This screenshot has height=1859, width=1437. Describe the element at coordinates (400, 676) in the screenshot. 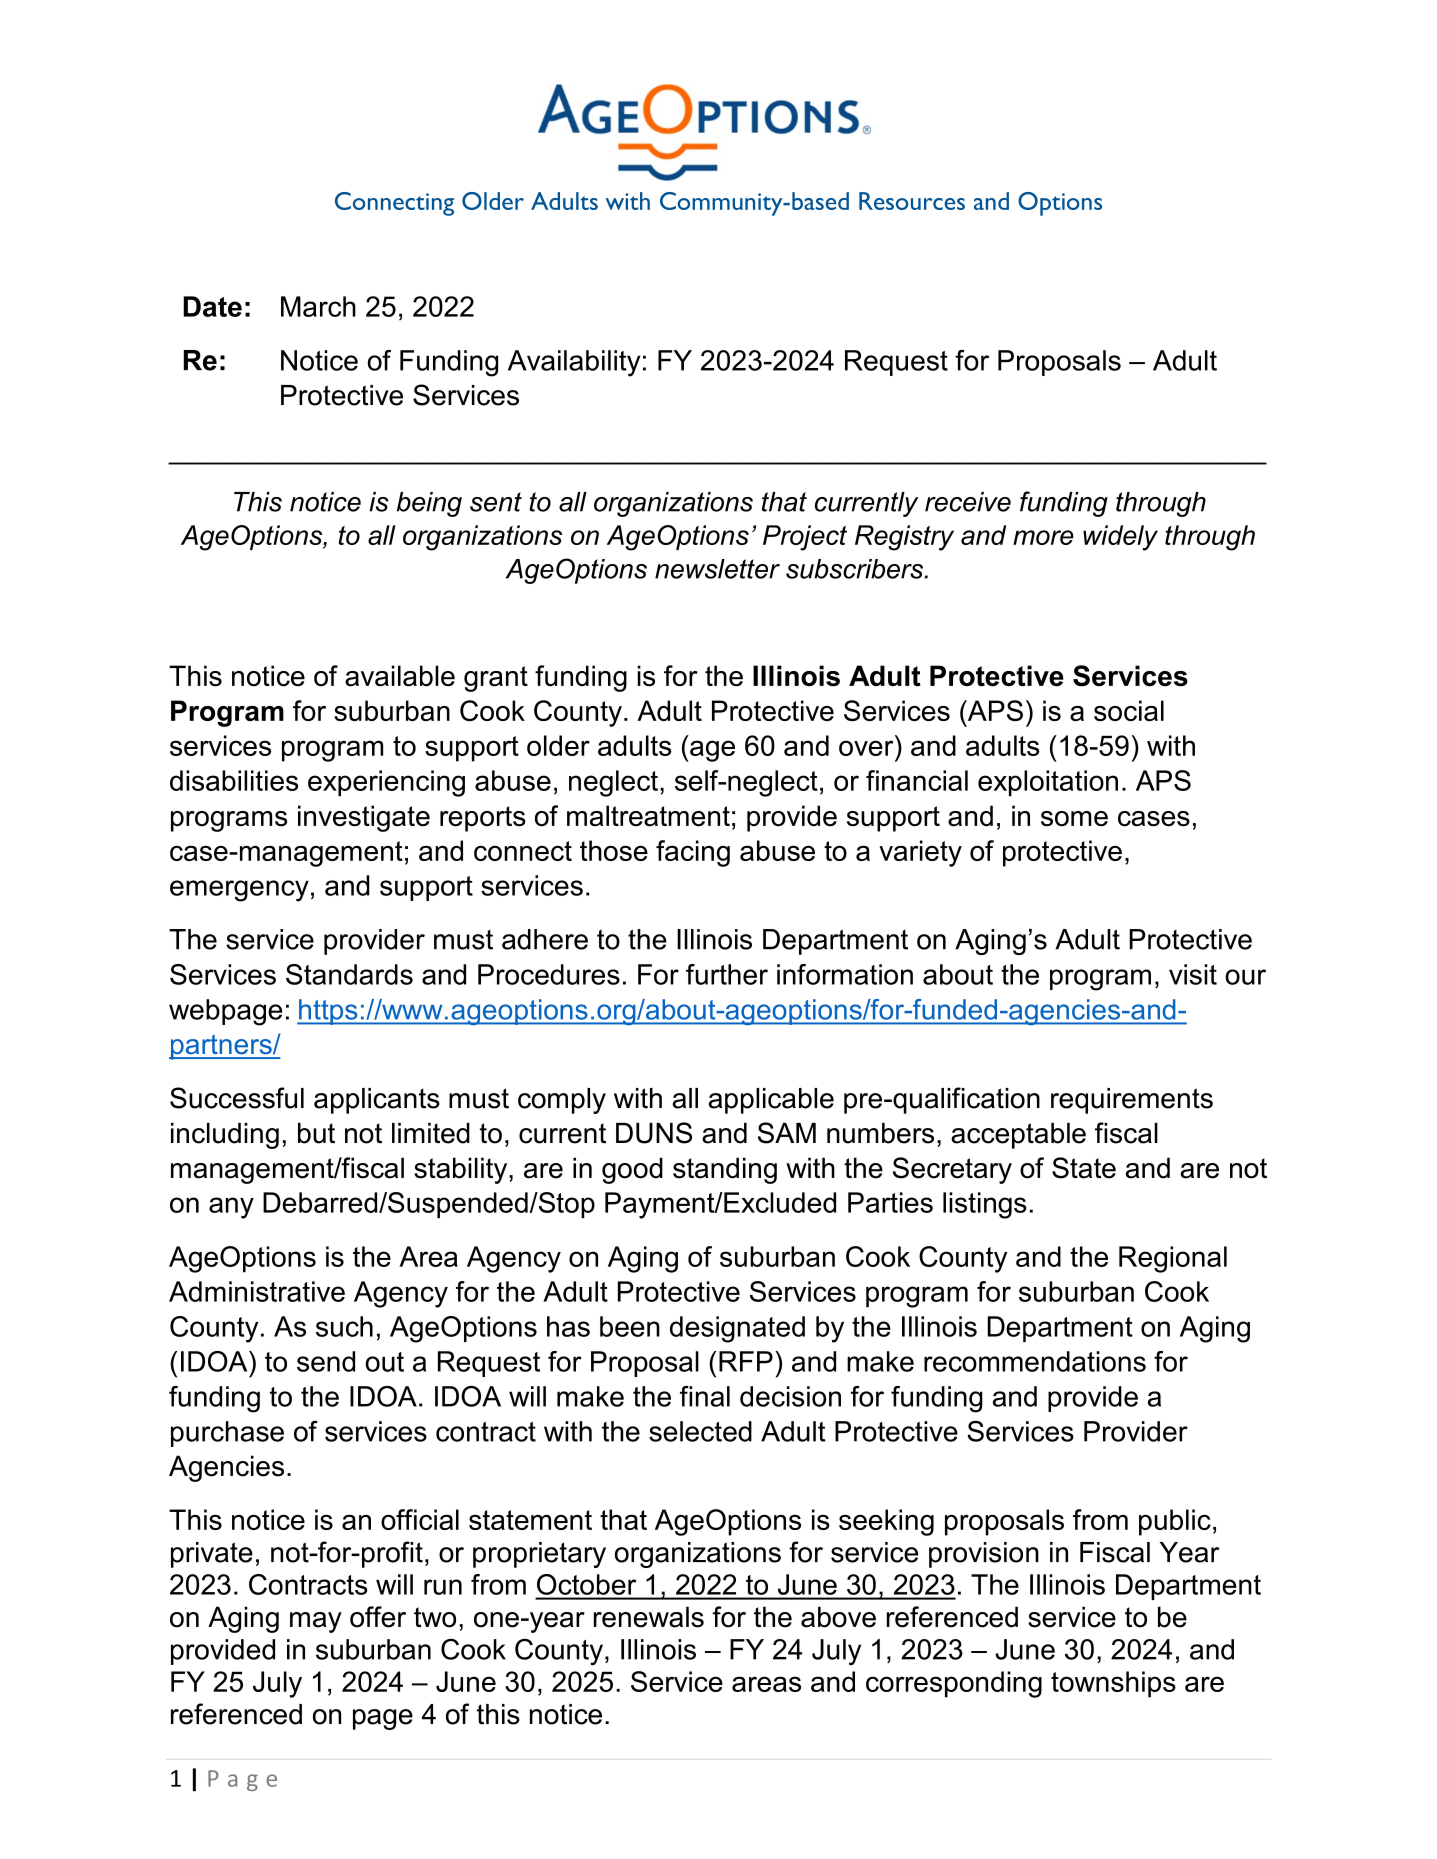

I see `available` at that location.
